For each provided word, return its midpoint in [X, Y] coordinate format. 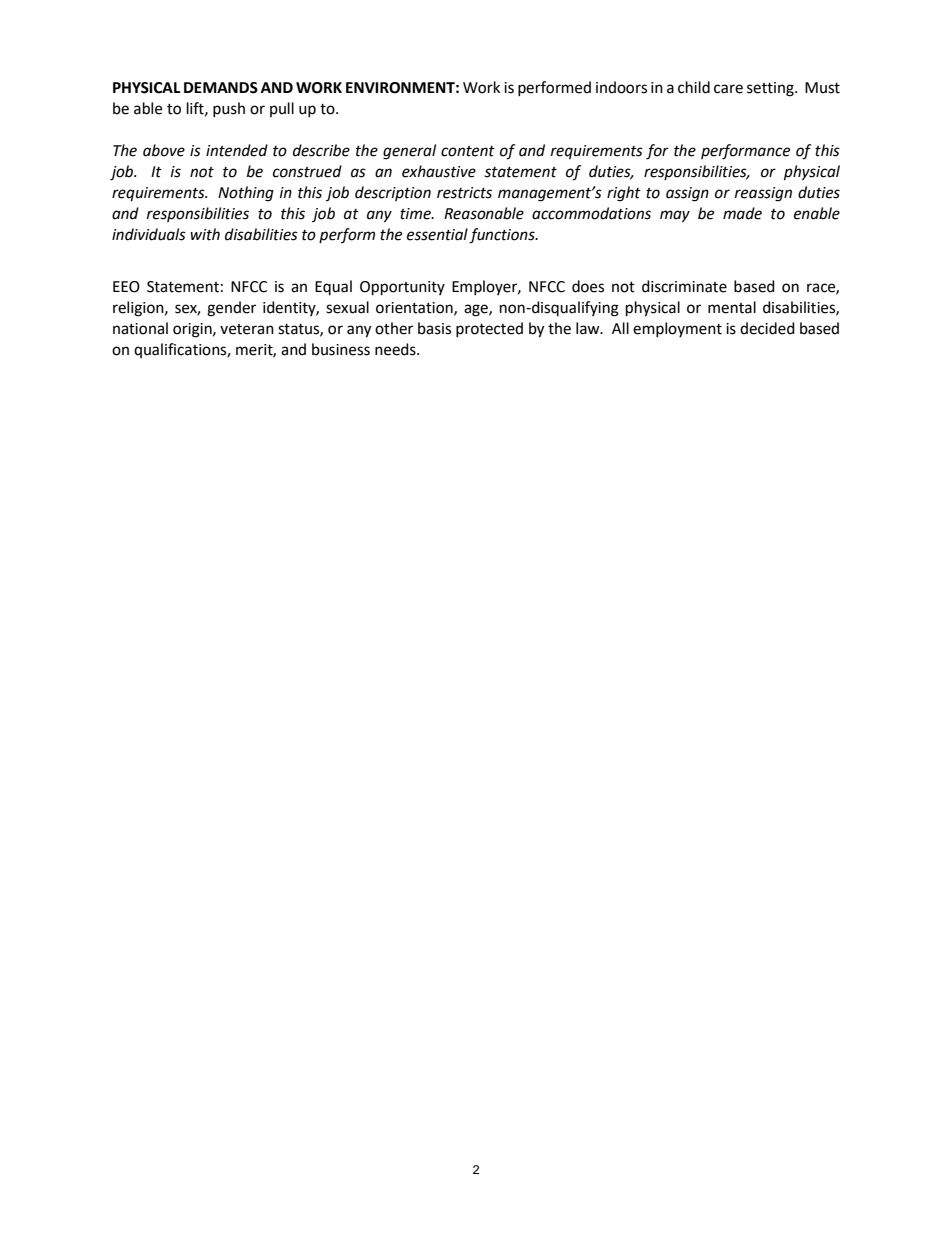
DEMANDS [221, 88]
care [728, 89]
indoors [621, 87]
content [468, 151]
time [416, 214]
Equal [333, 287]
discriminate [684, 286]
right [624, 194]
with [205, 234]
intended [237, 150]
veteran [247, 329]
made [742, 213]
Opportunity [402, 288]
